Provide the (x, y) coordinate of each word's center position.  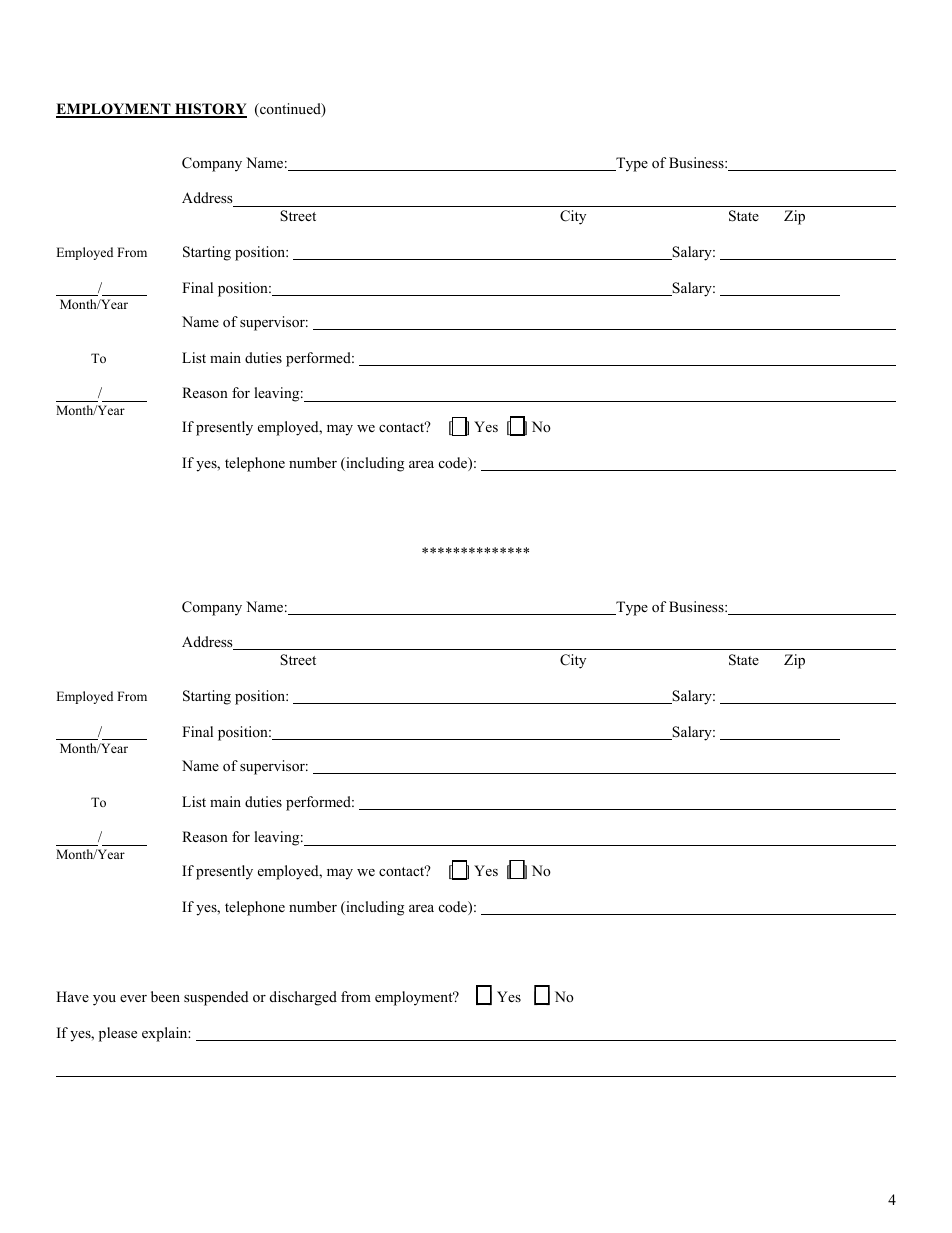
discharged (303, 998)
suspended (216, 998)
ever (133, 998)
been (165, 996)
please (118, 1034)
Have (72, 996)
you (104, 1000)
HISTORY (210, 110)
